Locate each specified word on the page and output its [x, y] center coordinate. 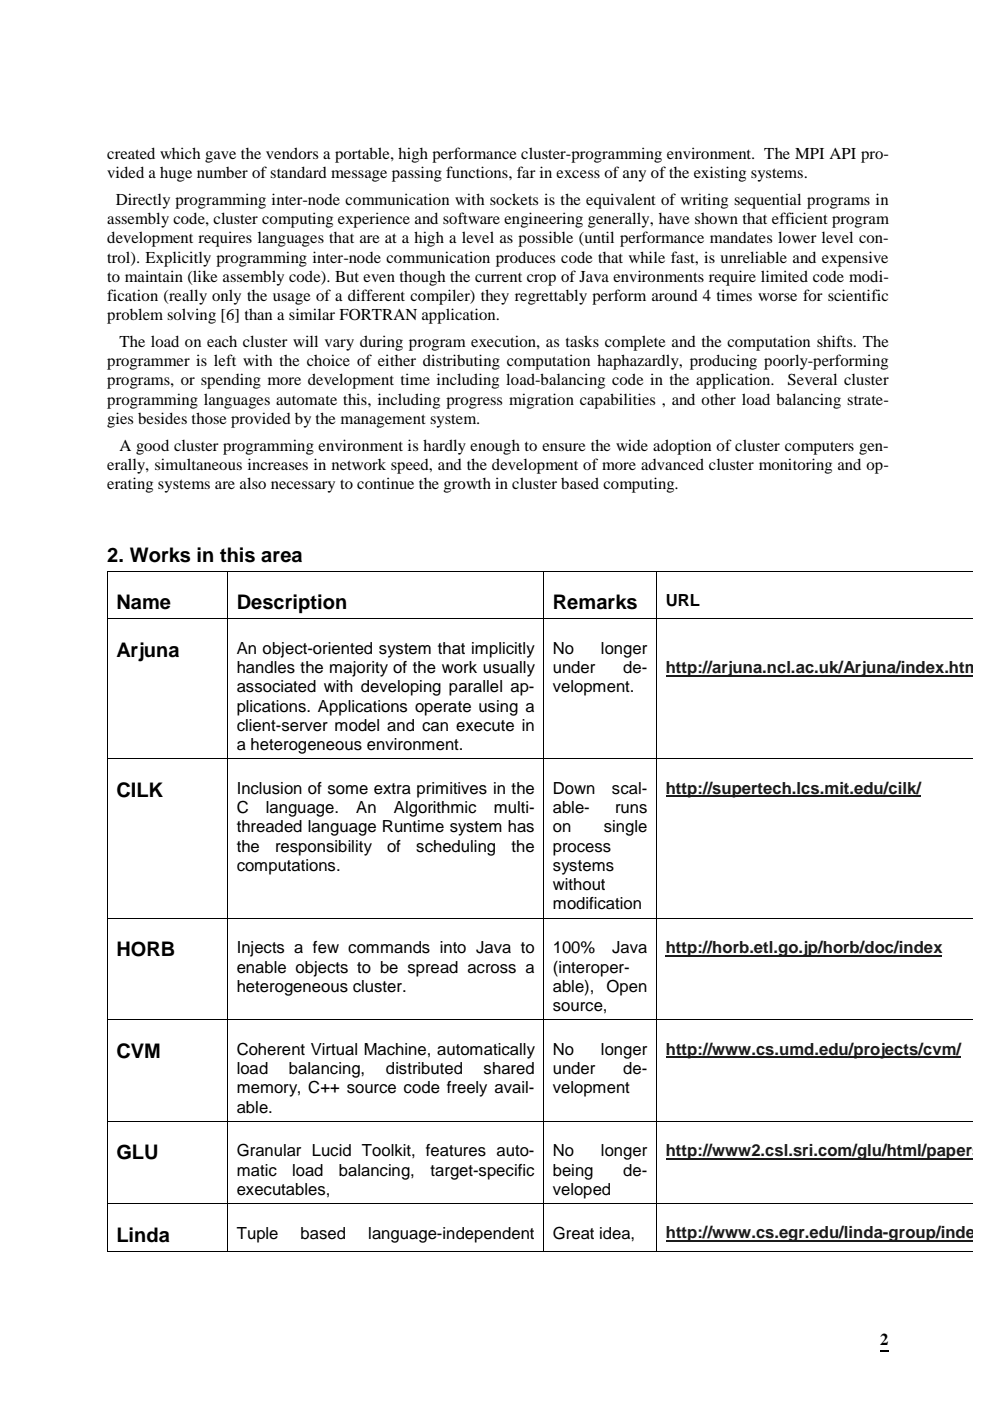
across [492, 969]
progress [474, 403]
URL [683, 600]
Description [292, 603]
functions [478, 172]
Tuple [257, 1235]
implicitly [503, 650]
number [222, 172]
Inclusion [270, 788]
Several [812, 379]
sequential [767, 201]
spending [231, 381]
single [625, 828]
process [582, 849]
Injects [261, 949]
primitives [452, 790]
